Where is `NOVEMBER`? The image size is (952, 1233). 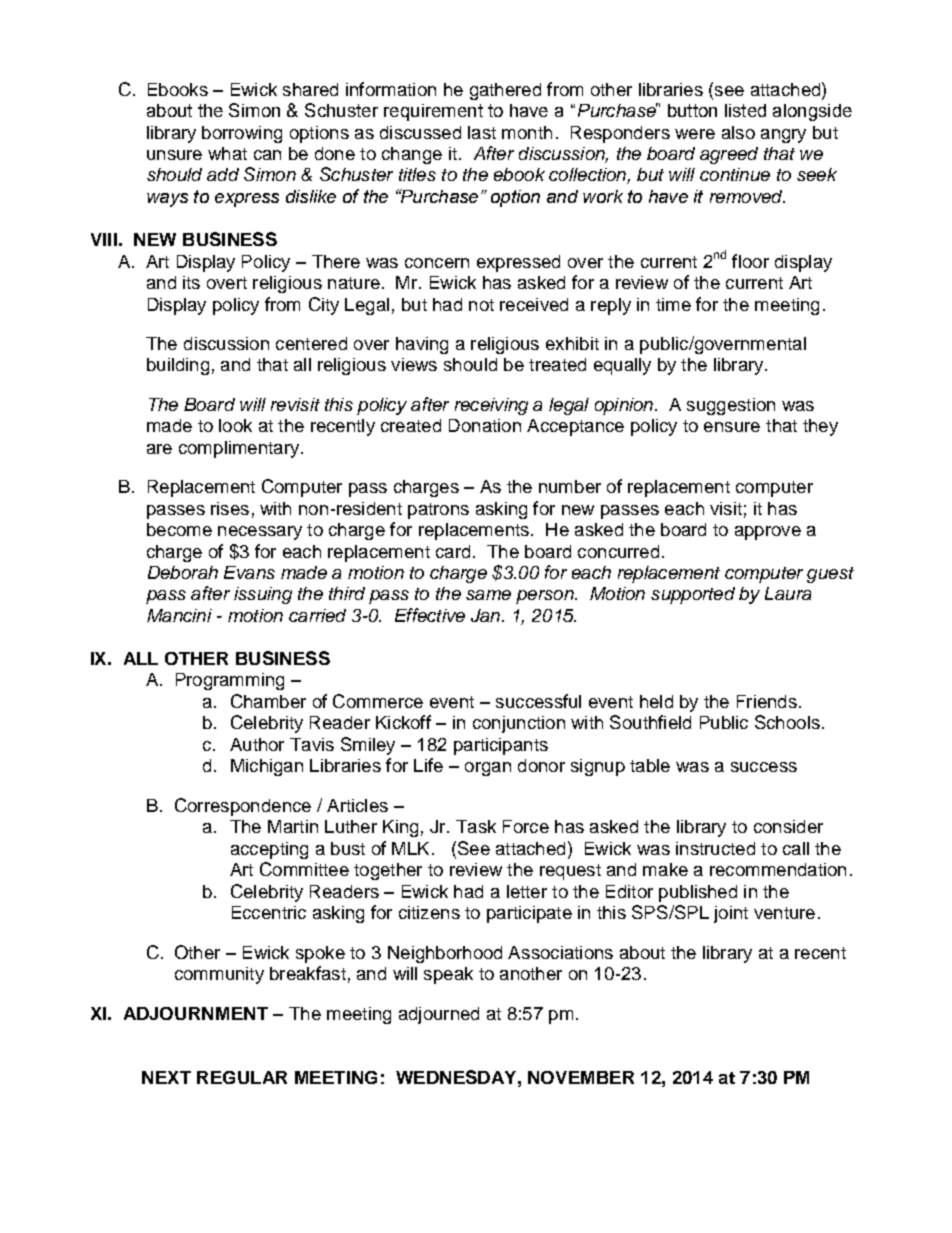 NOVEMBER is located at coordinates (581, 1077).
